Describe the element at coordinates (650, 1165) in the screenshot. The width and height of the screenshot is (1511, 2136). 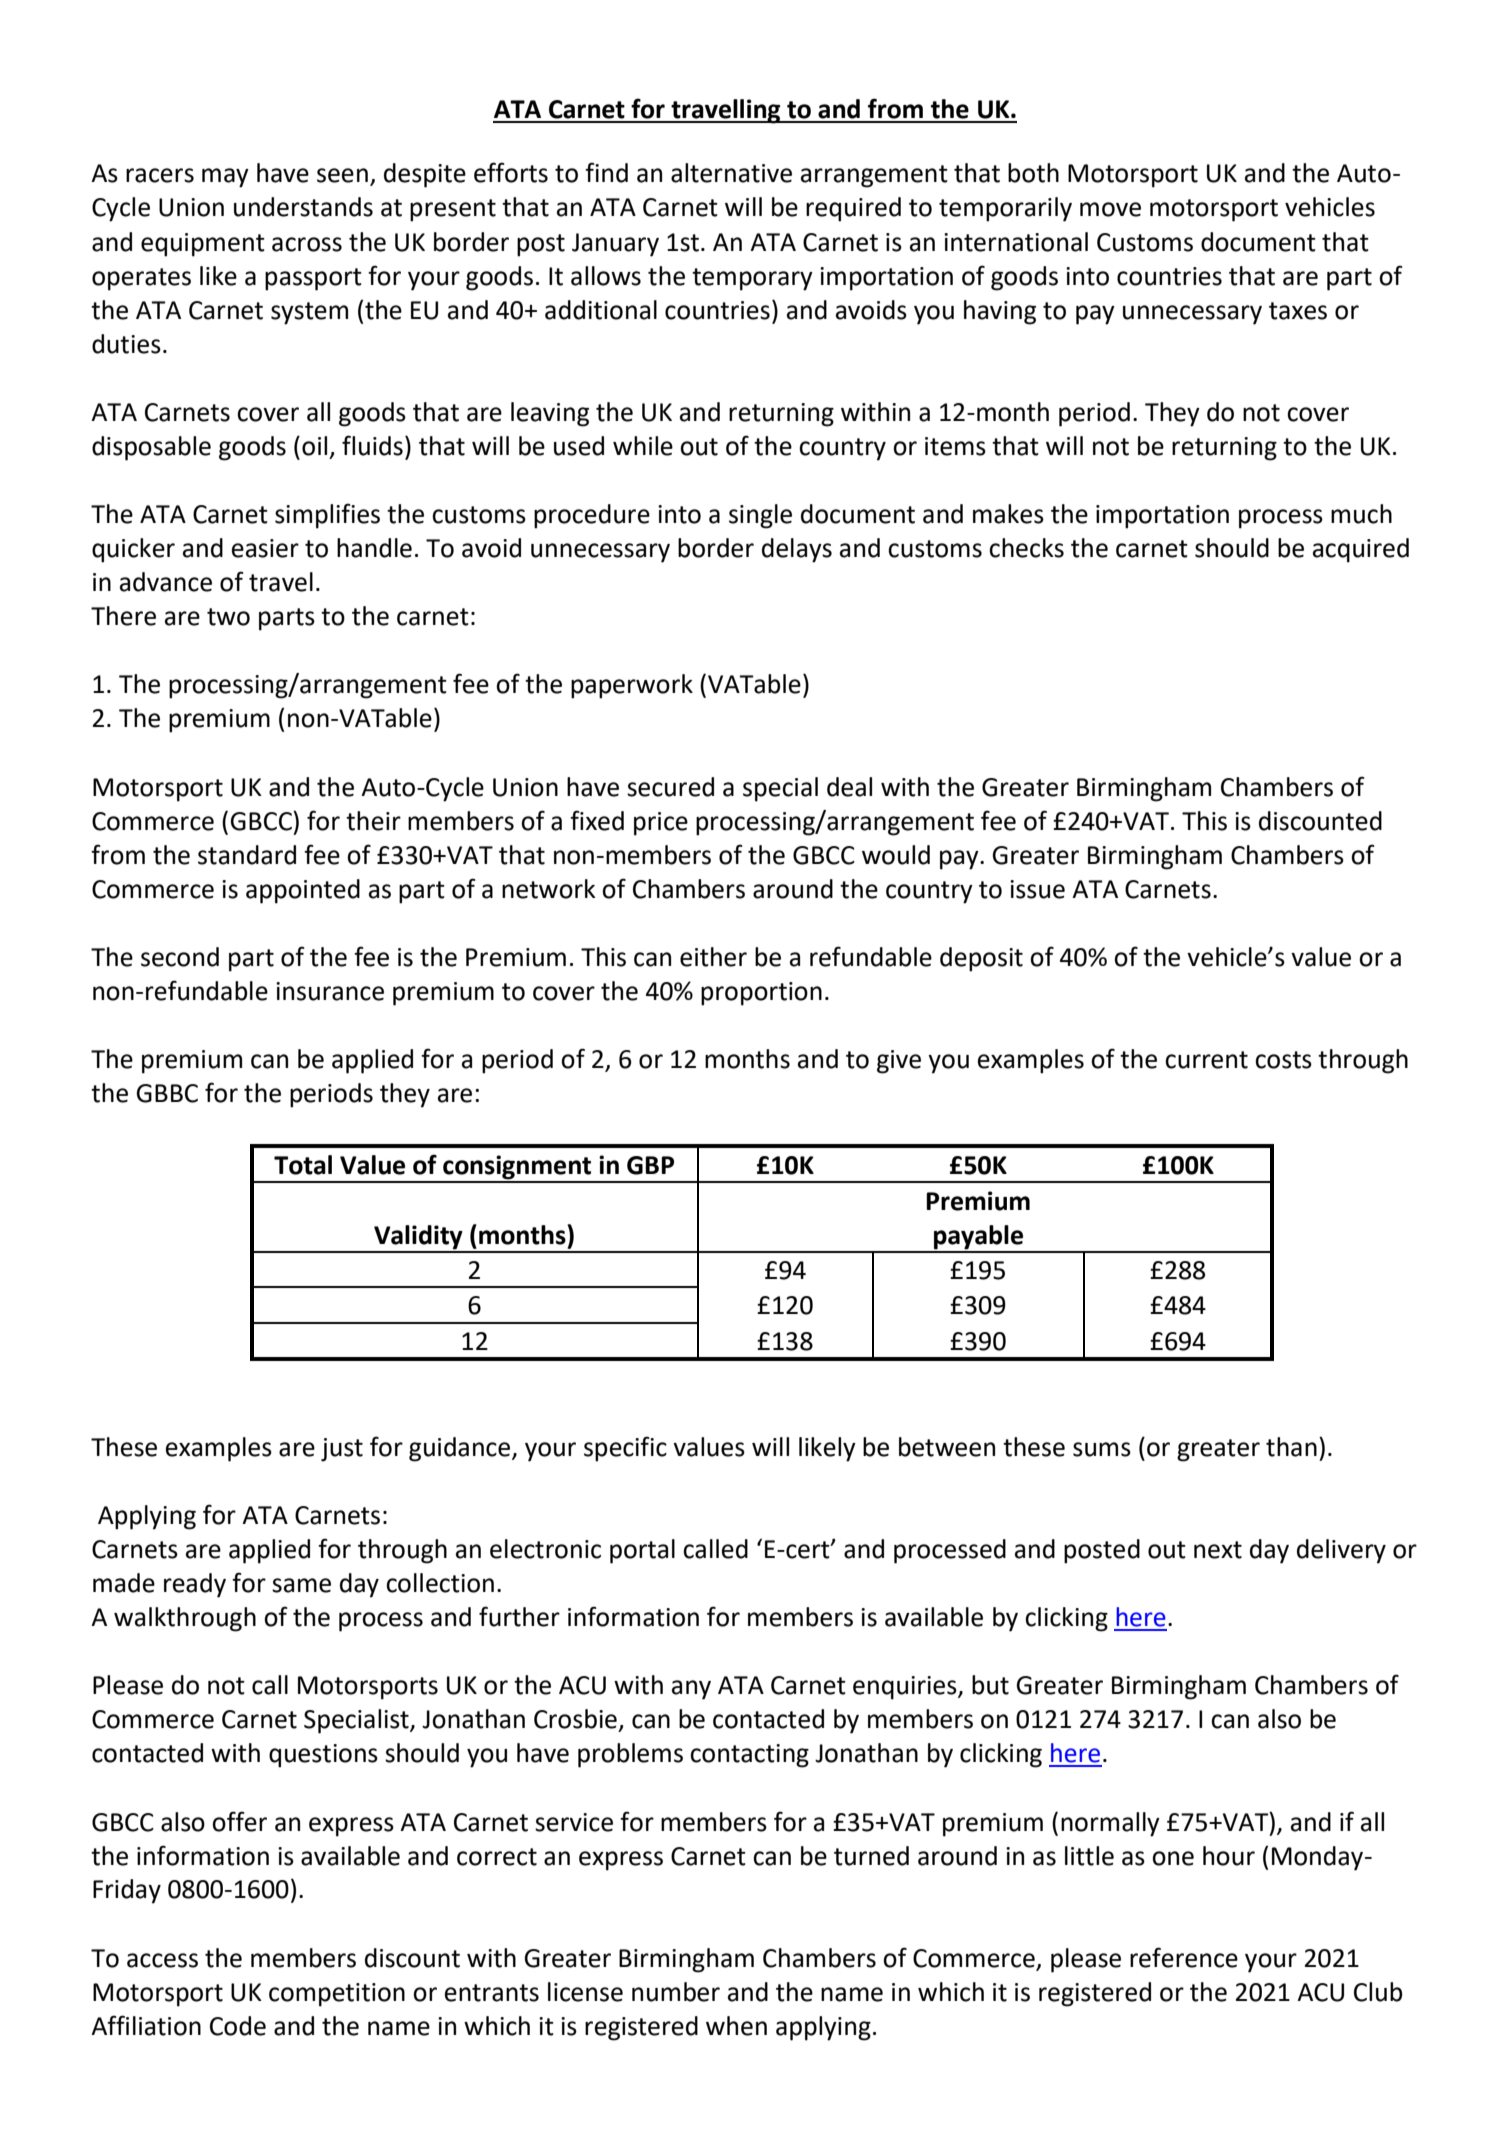
I see `GBP` at that location.
